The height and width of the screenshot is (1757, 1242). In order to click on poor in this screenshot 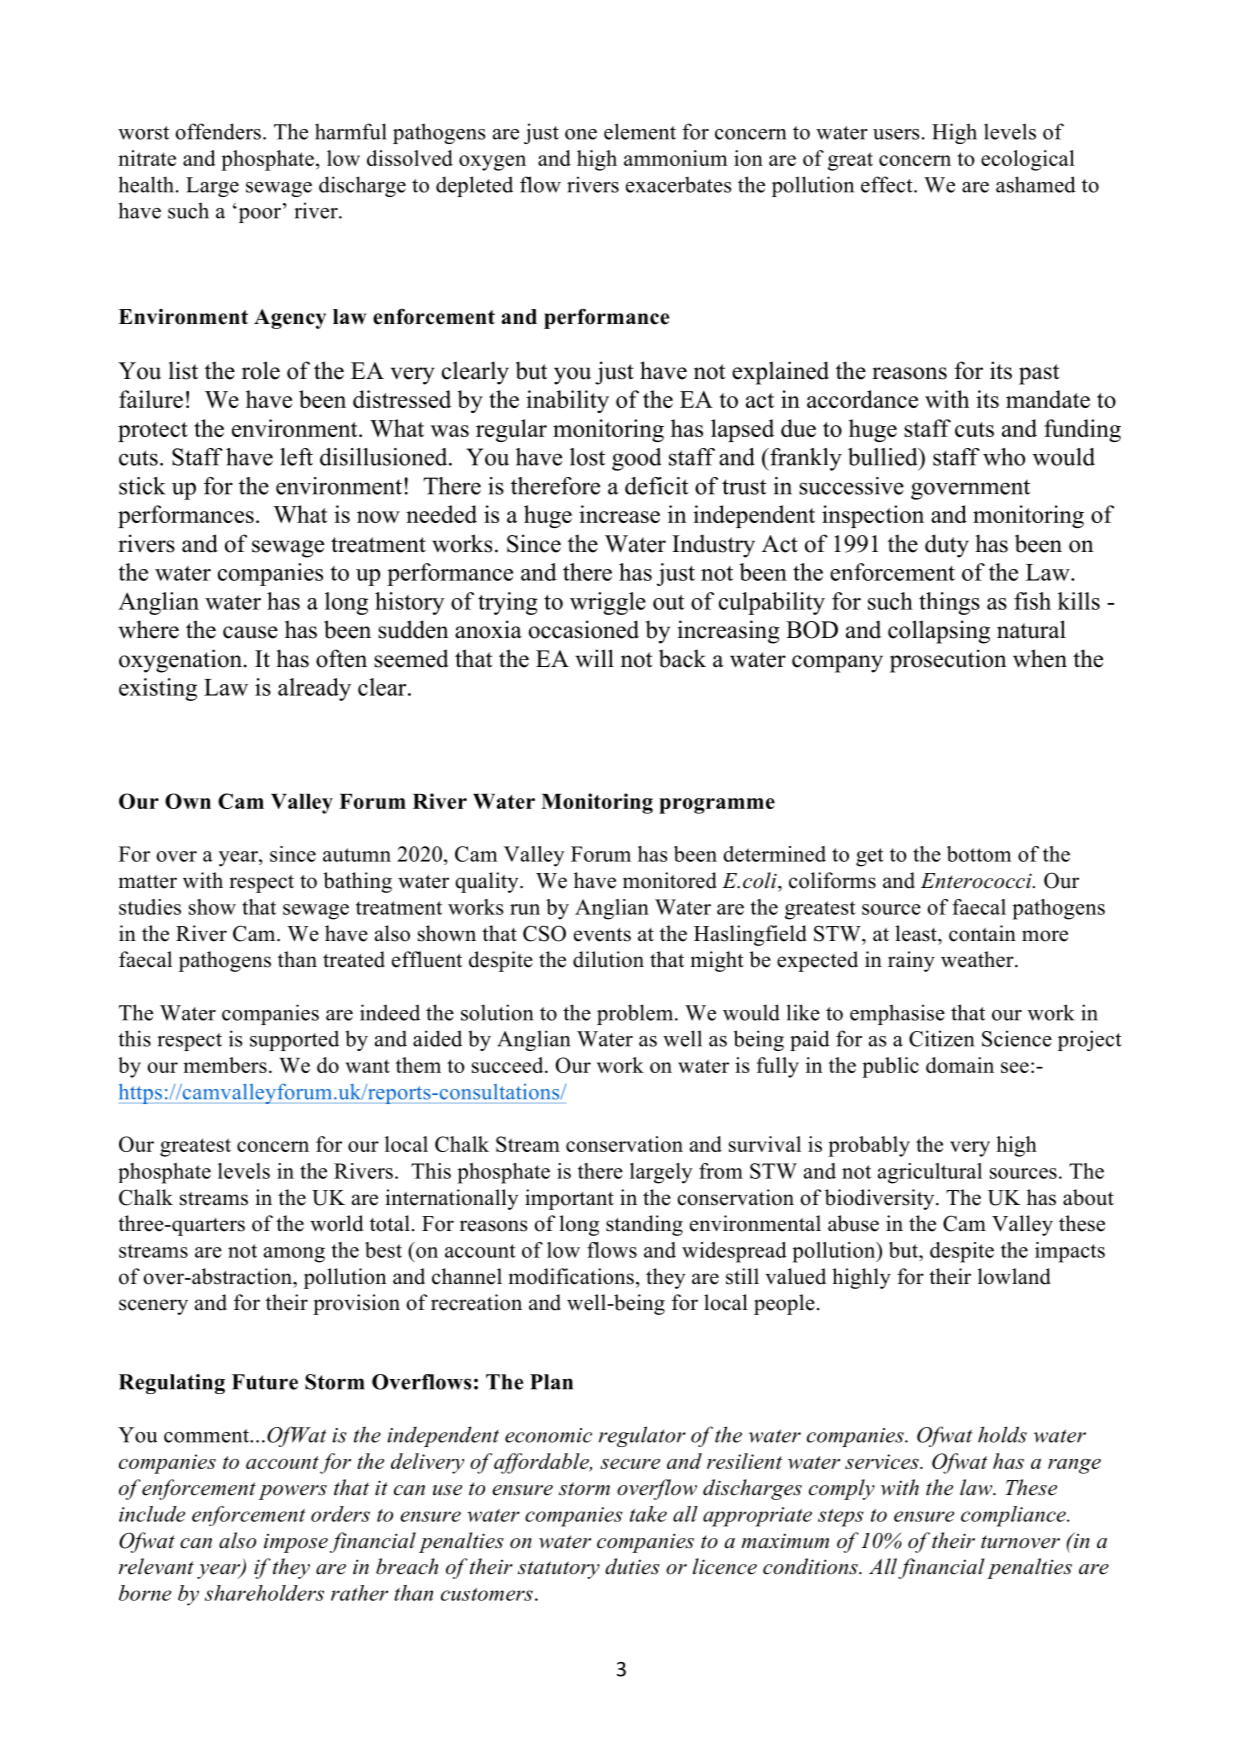, I will do `click(258, 215)`.
